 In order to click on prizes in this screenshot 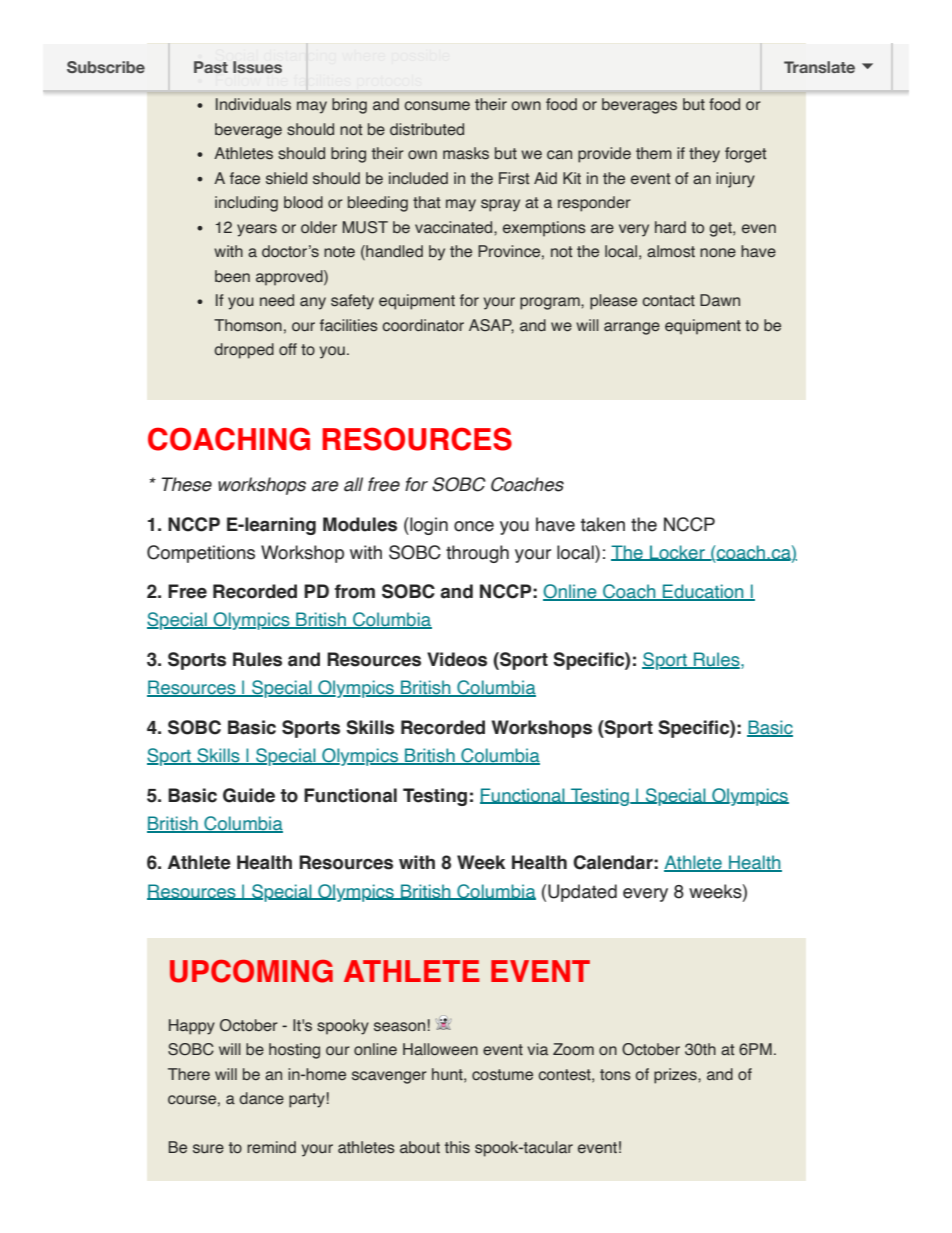, I will do `click(676, 1076)`.
